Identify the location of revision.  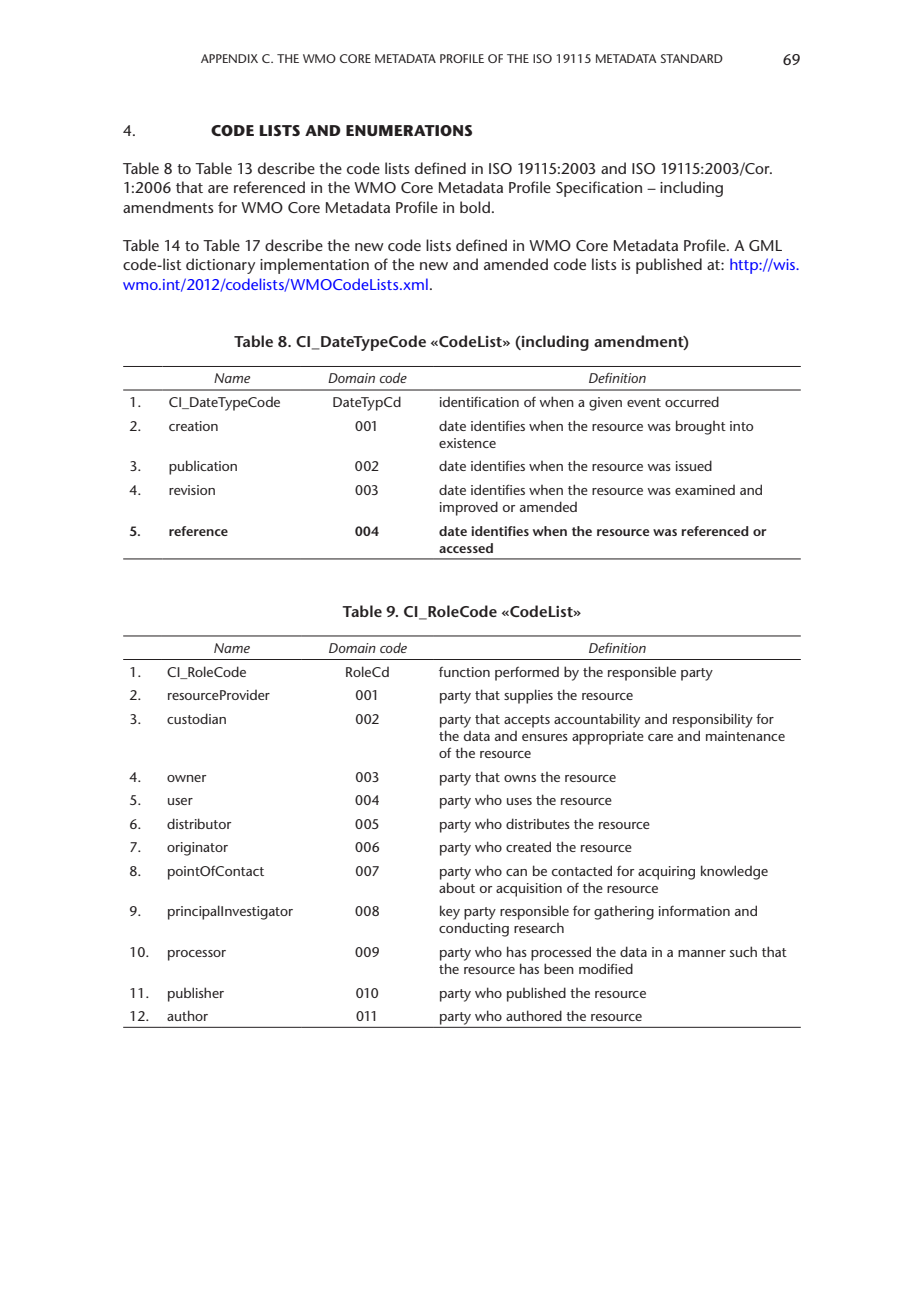
(192, 490).
